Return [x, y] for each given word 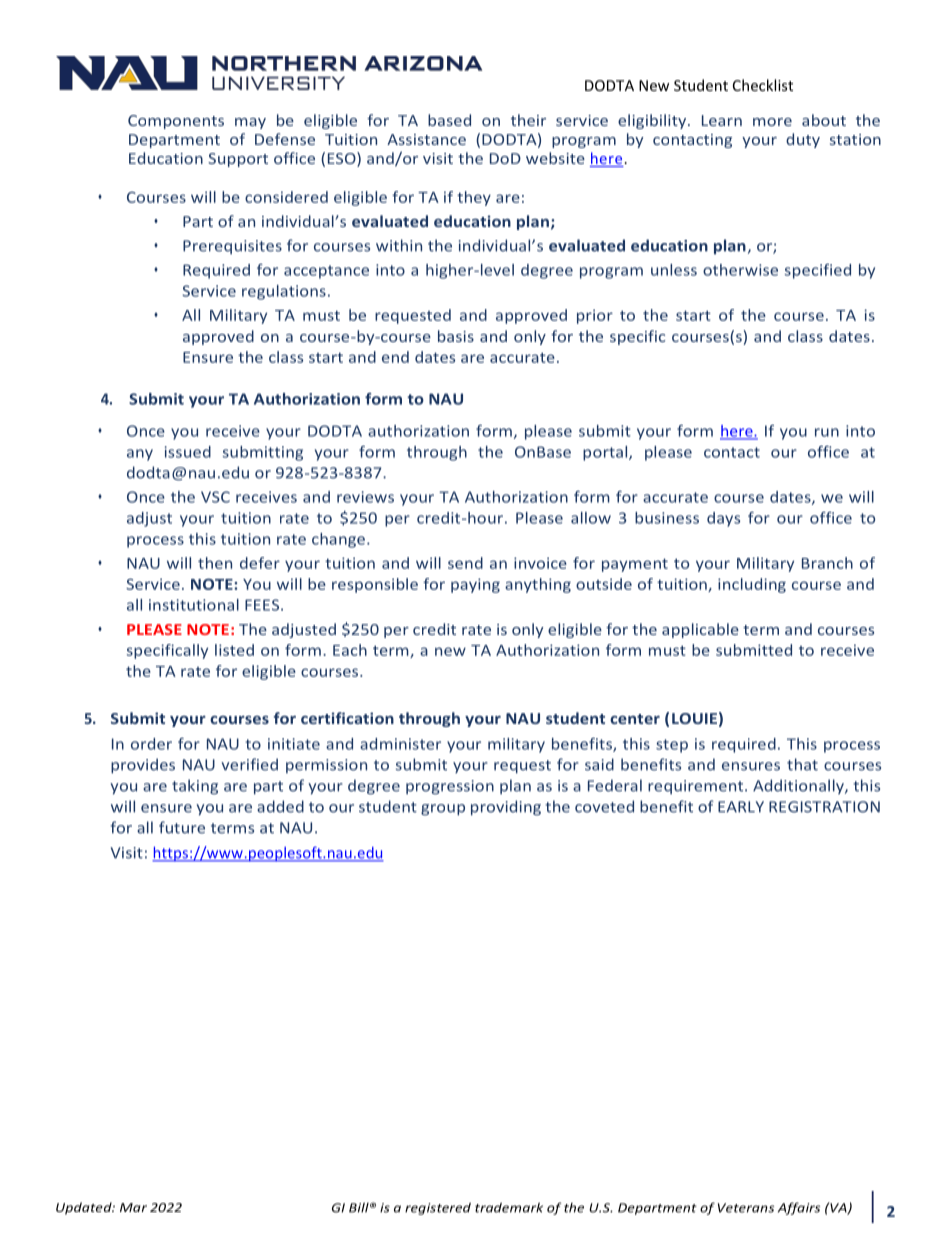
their [528, 120]
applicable [700, 630]
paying [475, 585]
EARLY [741, 807]
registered [438, 1209]
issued [188, 452]
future [182, 827]
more [772, 122]
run [827, 432]
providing [506, 808]
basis [456, 336]
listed [234, 650]
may [250, 123]
